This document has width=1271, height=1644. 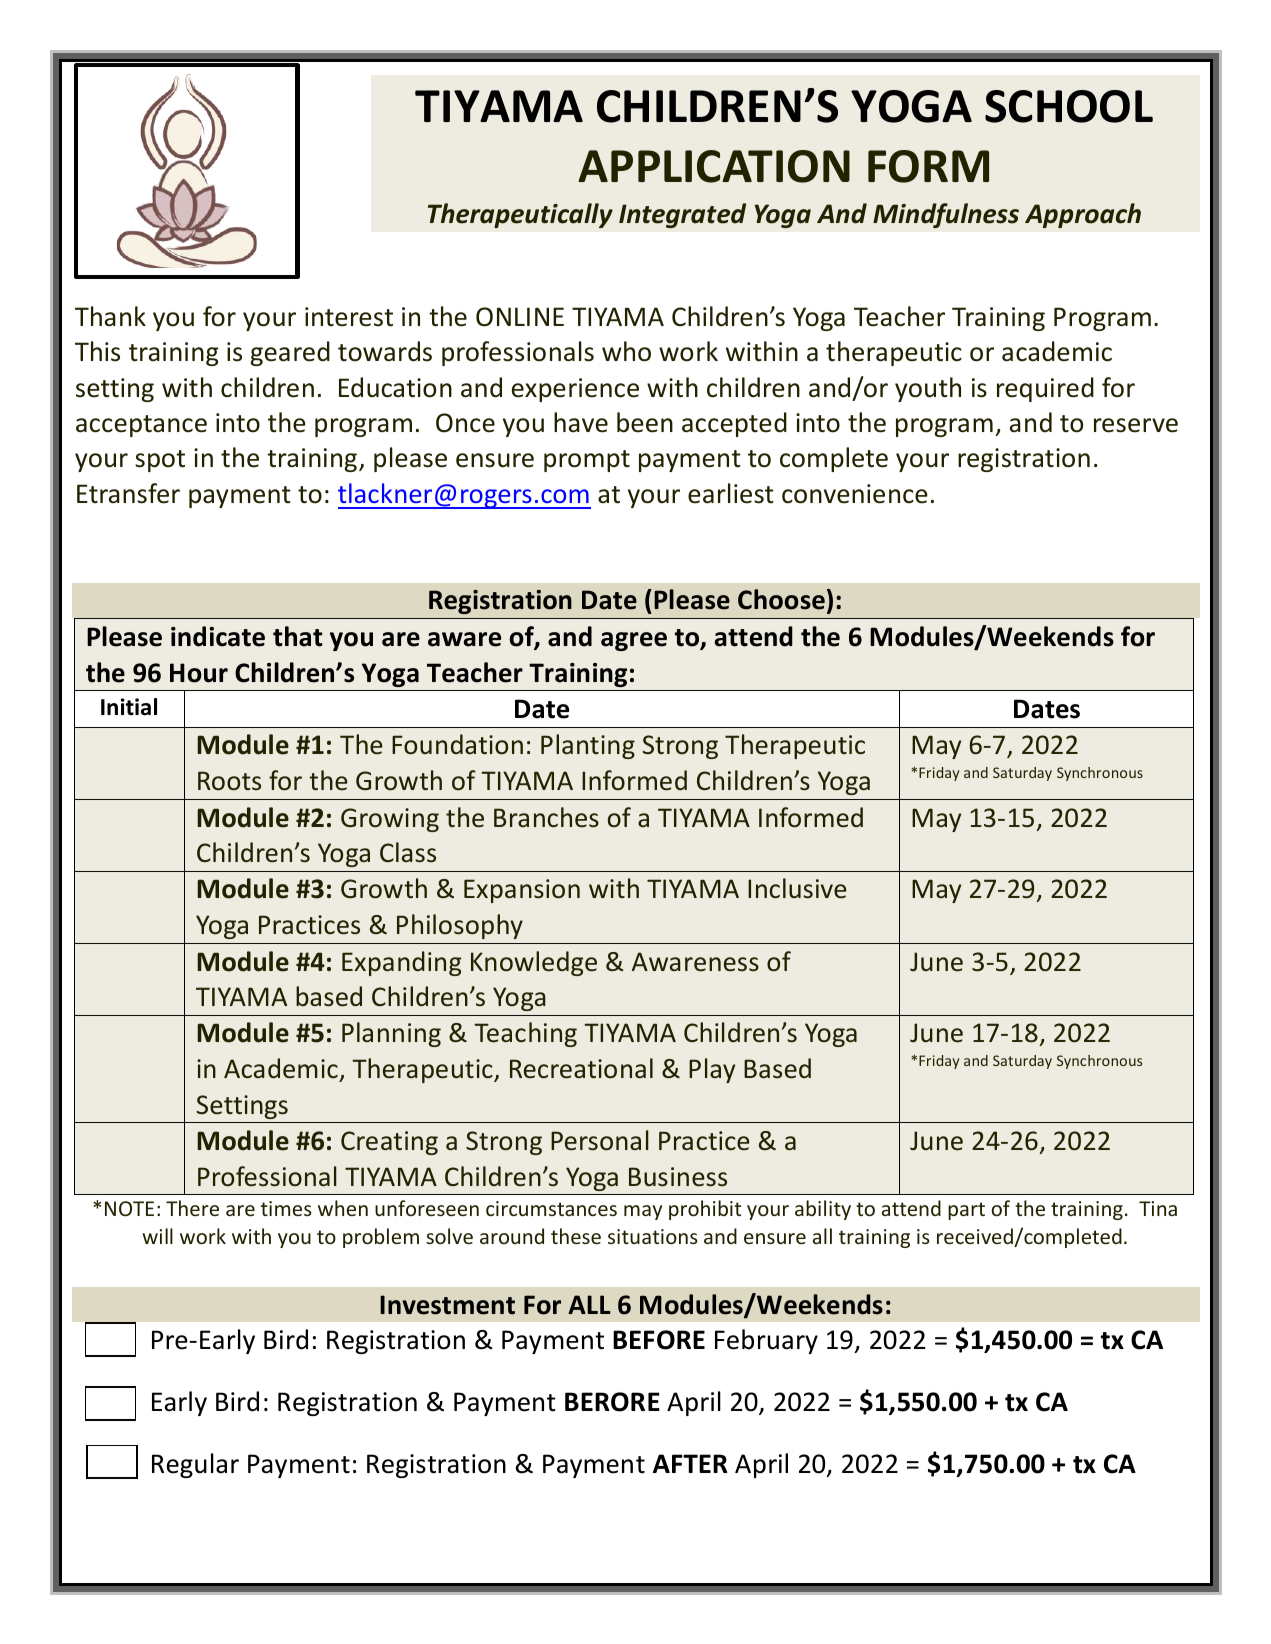 I want to click on February, so click(x=766, y=1341).
